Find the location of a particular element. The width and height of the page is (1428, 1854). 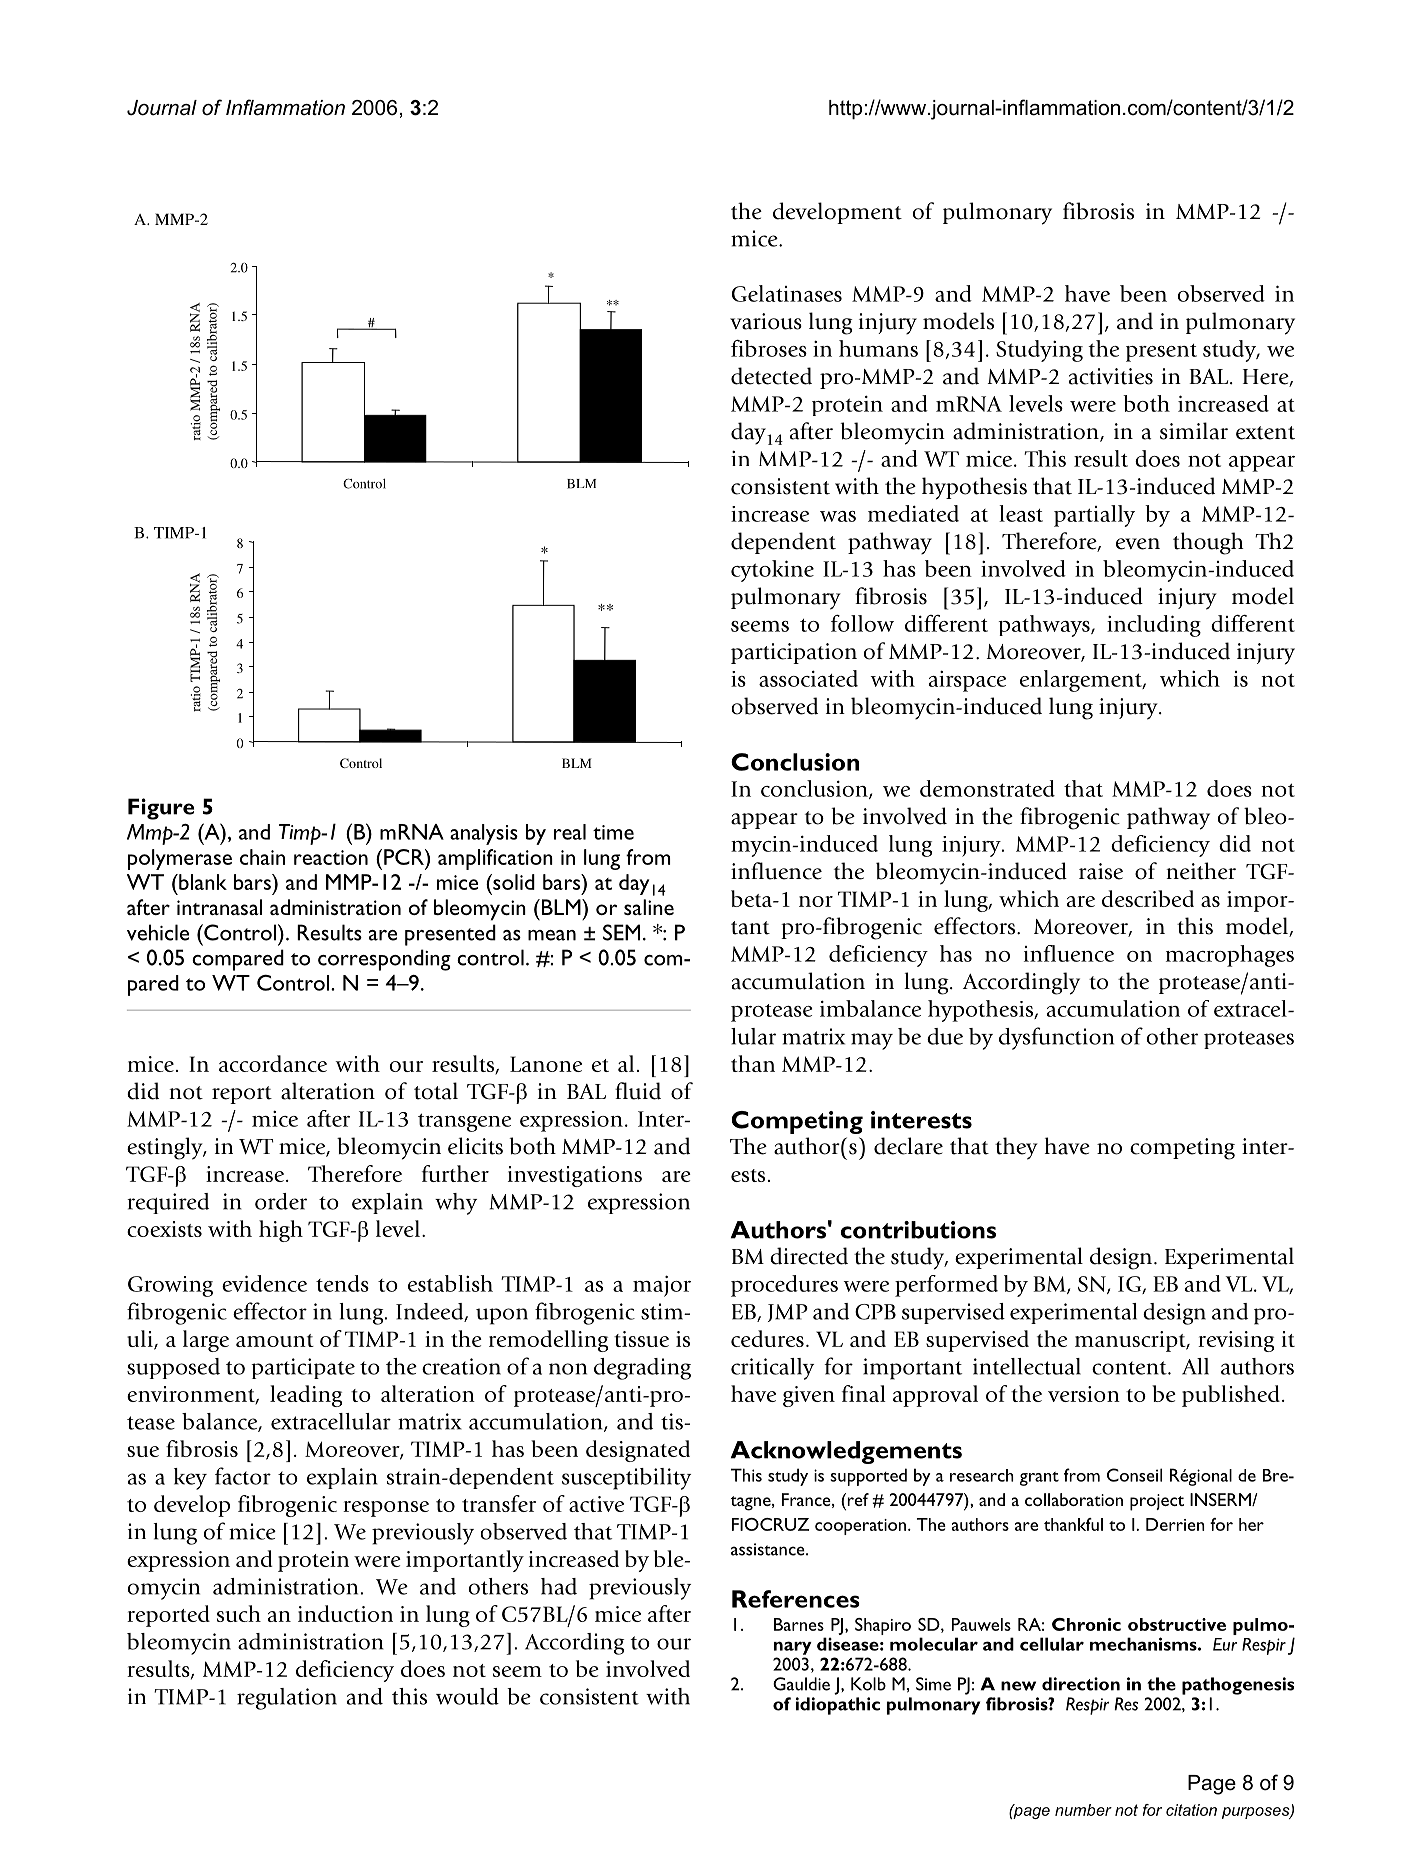

number is located at coordinates (1083, 1810).
